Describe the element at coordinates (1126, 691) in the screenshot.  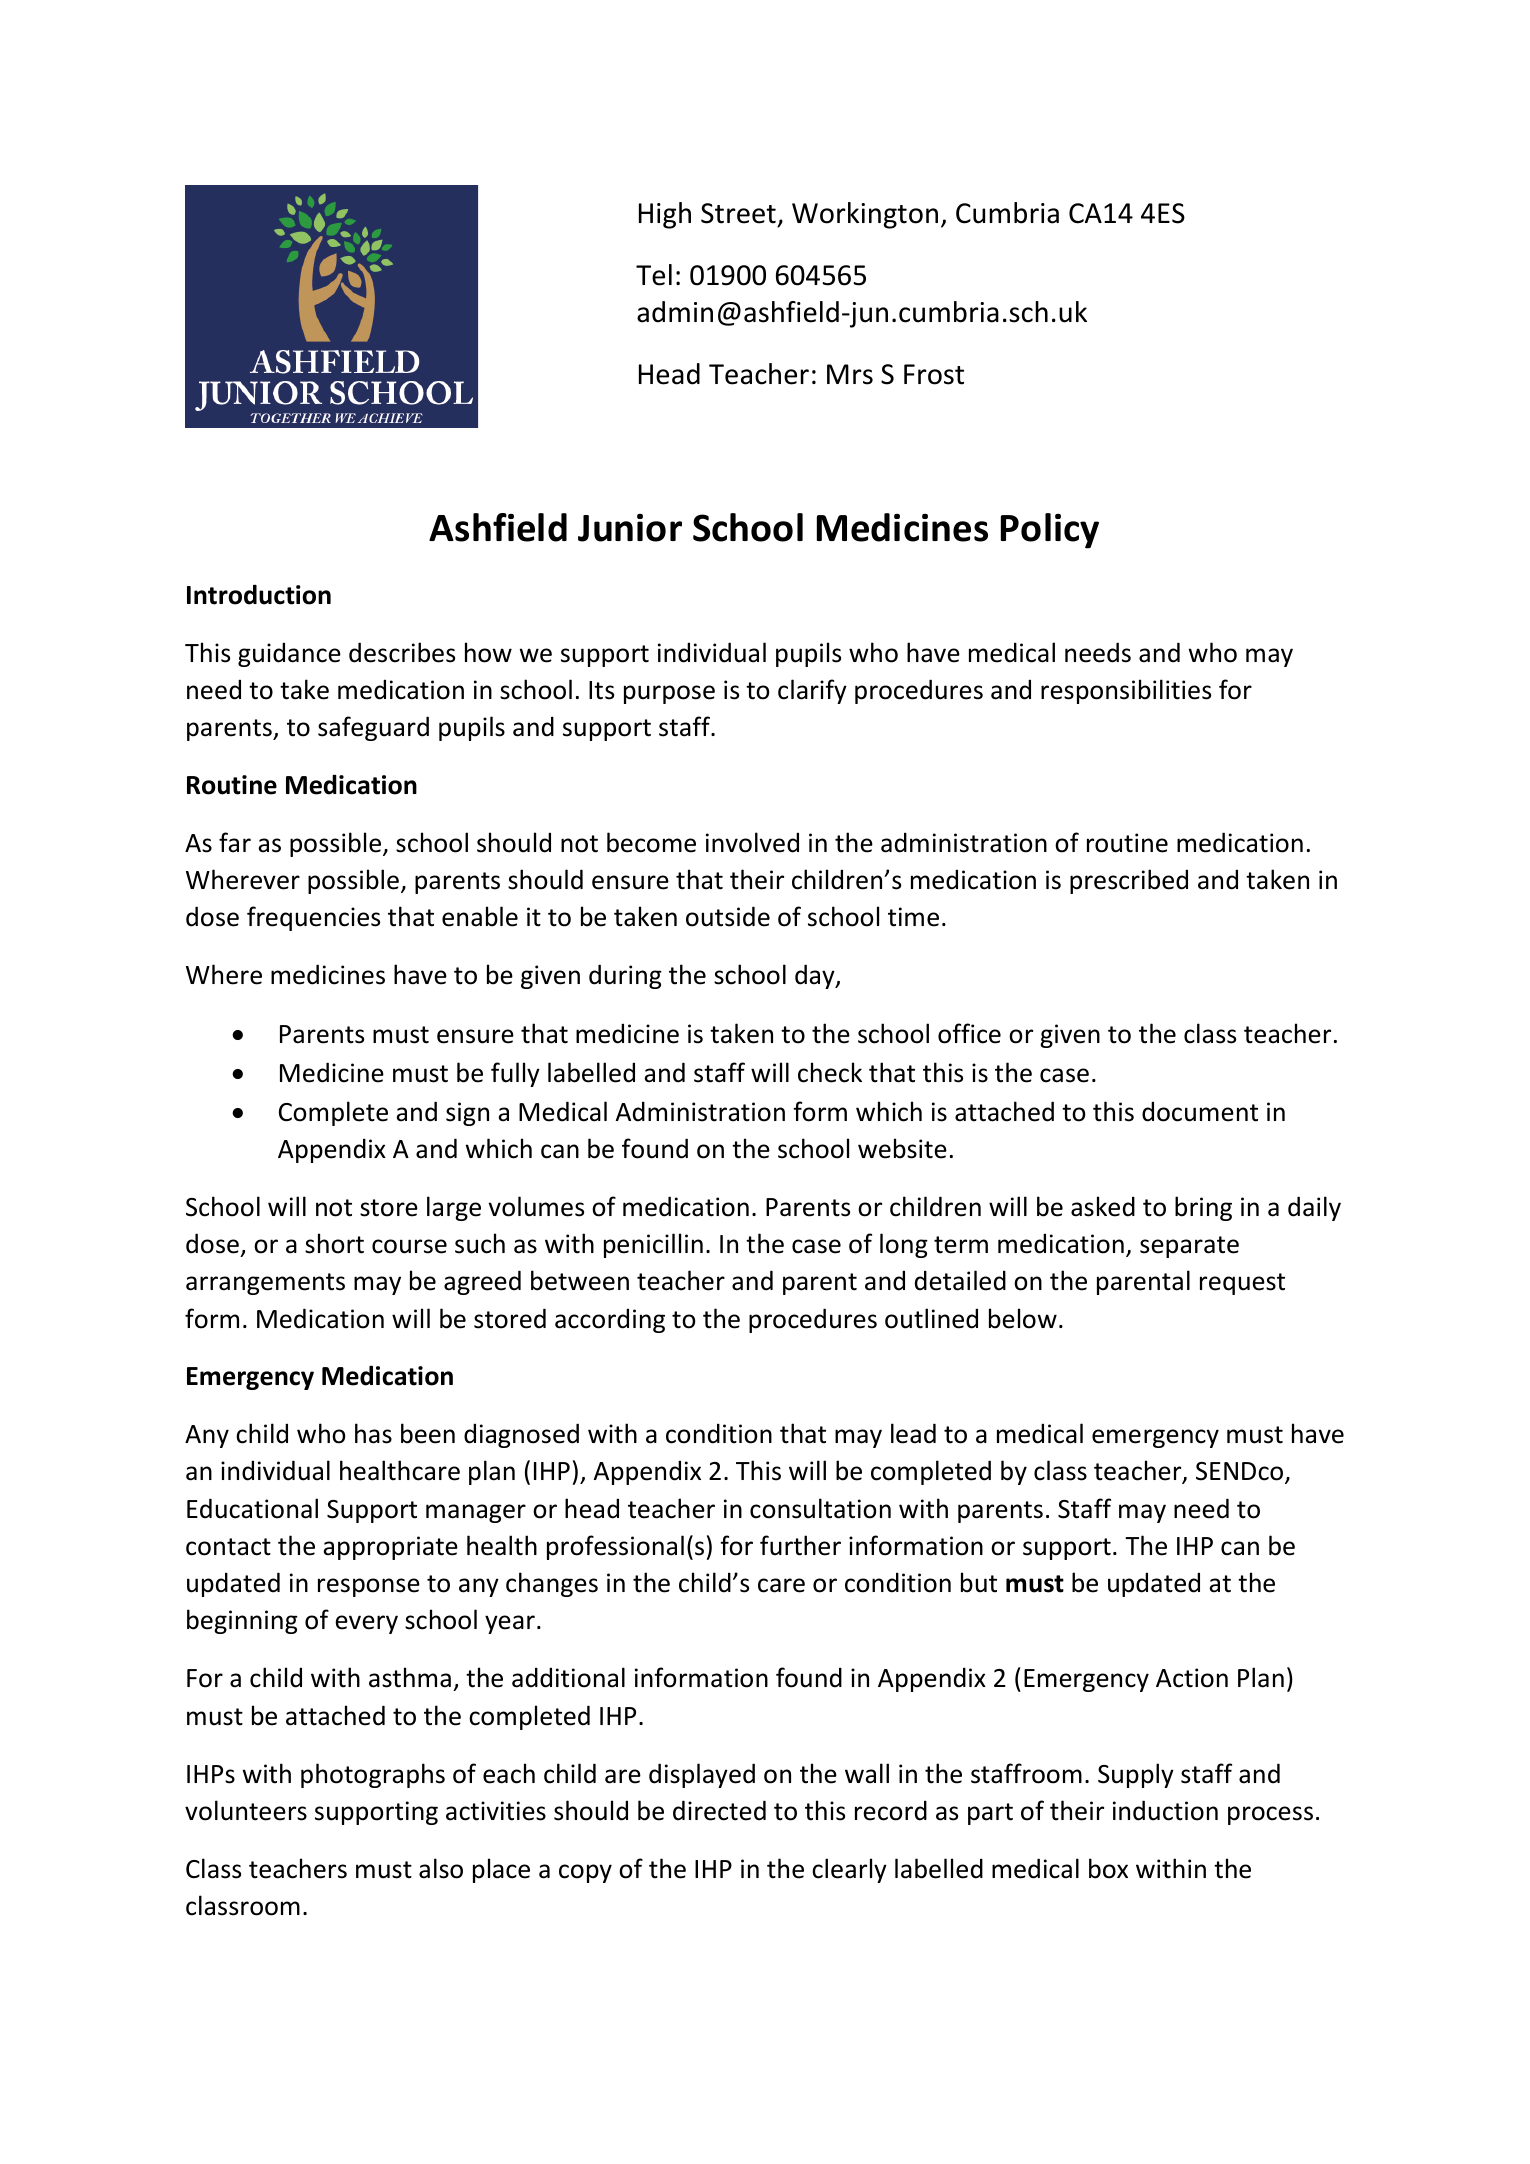
I see `responsibilities` at that location.
